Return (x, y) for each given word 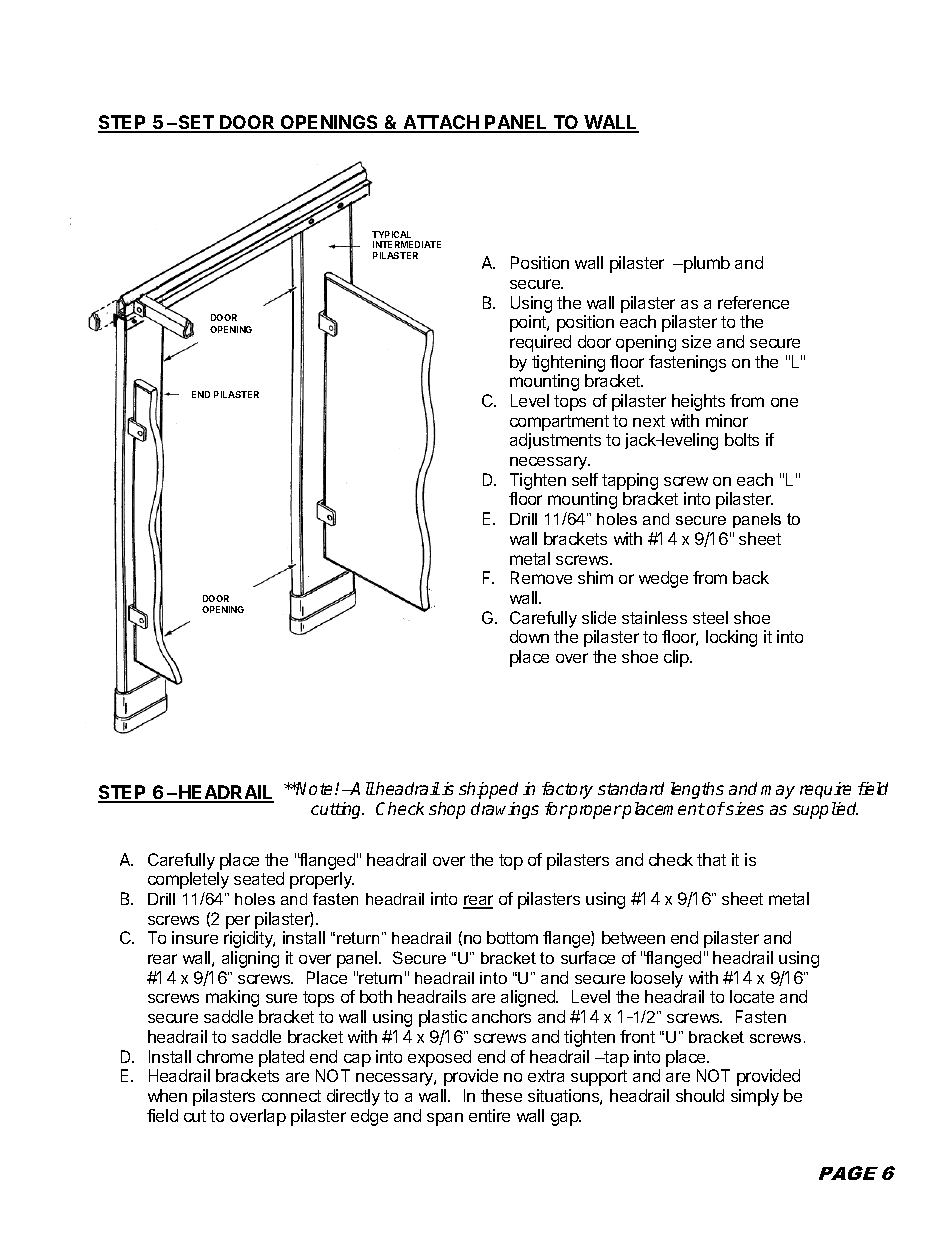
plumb (706, 264)
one (784, 402)
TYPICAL (391, 234)
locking (731, 638)
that (711, 859)
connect (291, 1096)
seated (259, 878)
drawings (505, 810)
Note (315, 788)
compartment (559, 423)
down (529, 636)
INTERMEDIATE (407, 244)
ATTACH (441, 123)
